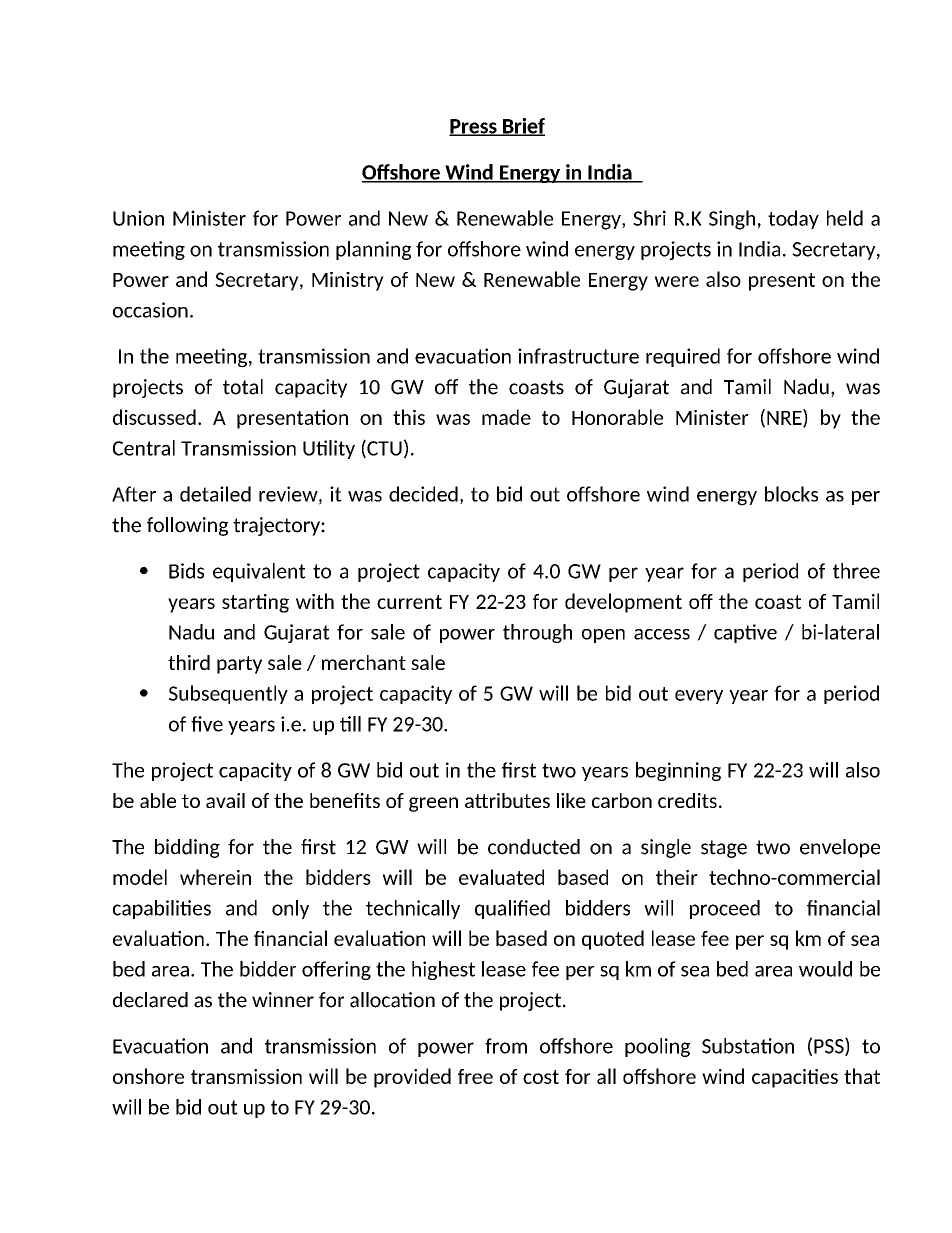 Image resolution: width=952 pixels, height=1233 pixels. I want to click on Press, so click(474, 127).
